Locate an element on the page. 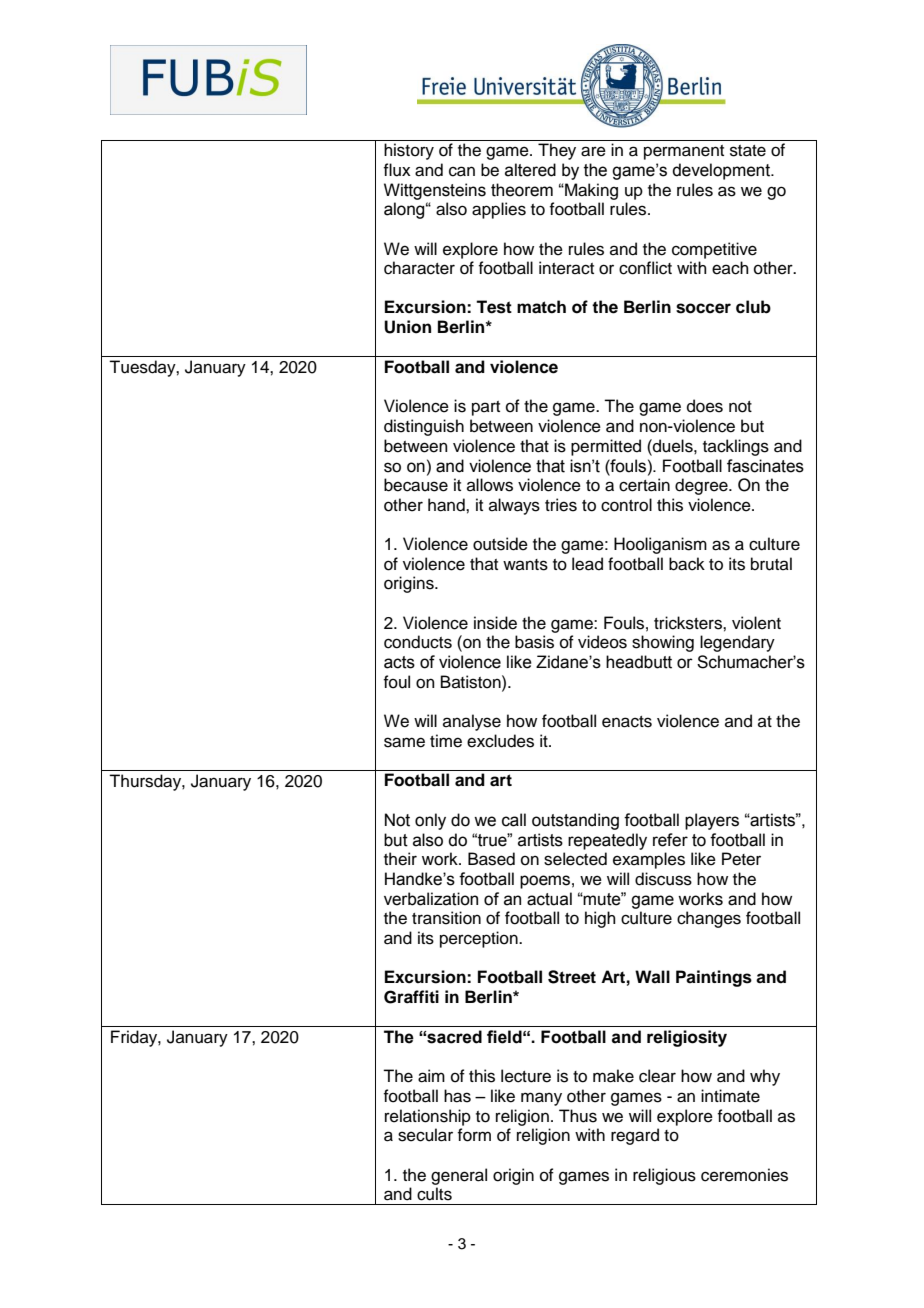 This image has width=924, height=1308. Making is located at coordinates (590, 191).
